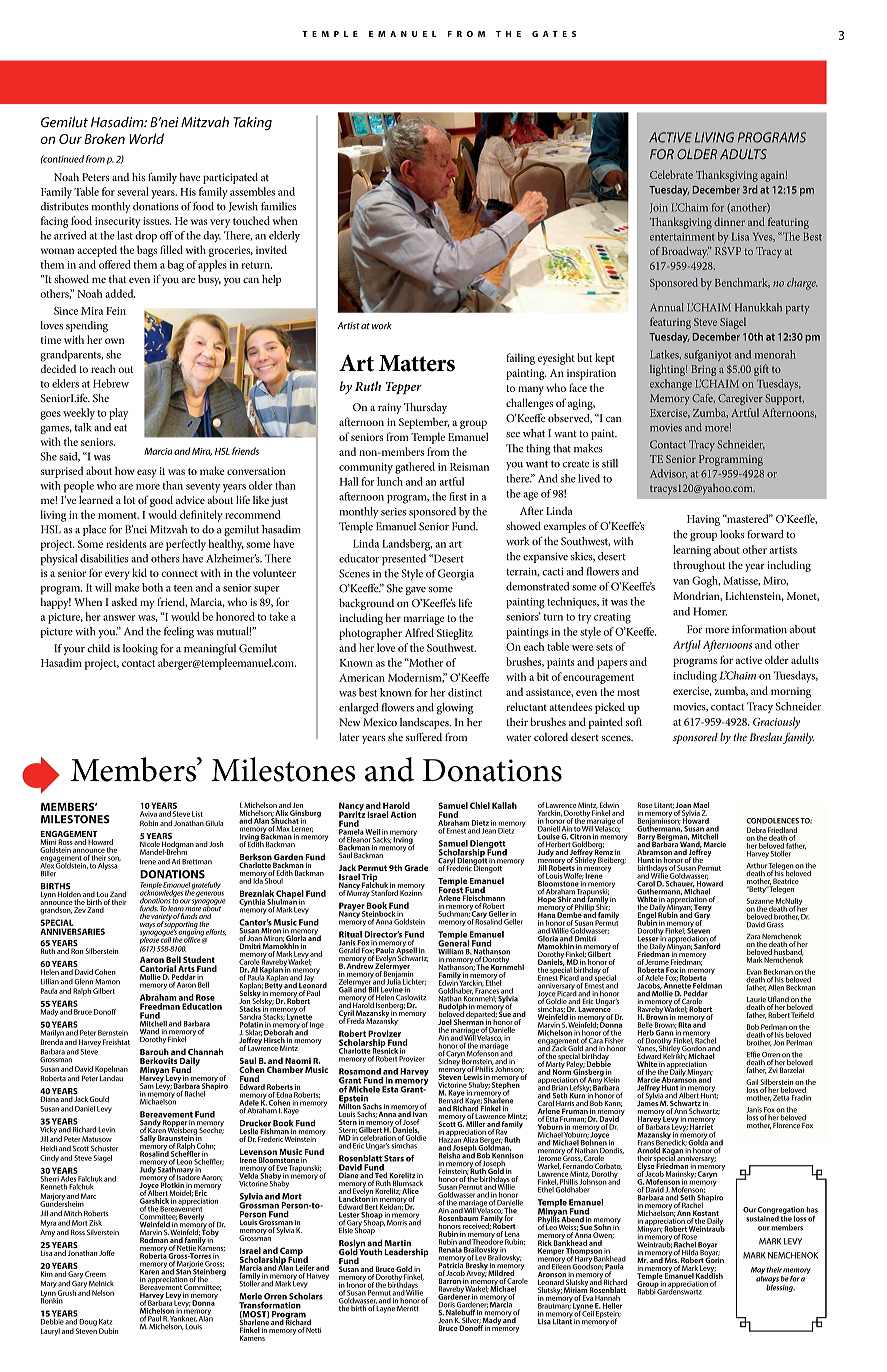 Image resolution: width=887 pixels, height=1372 pixels. What do you see at coordinates (758, 1272) in the image?
I see `May` at bounding box center [758, 1272].
